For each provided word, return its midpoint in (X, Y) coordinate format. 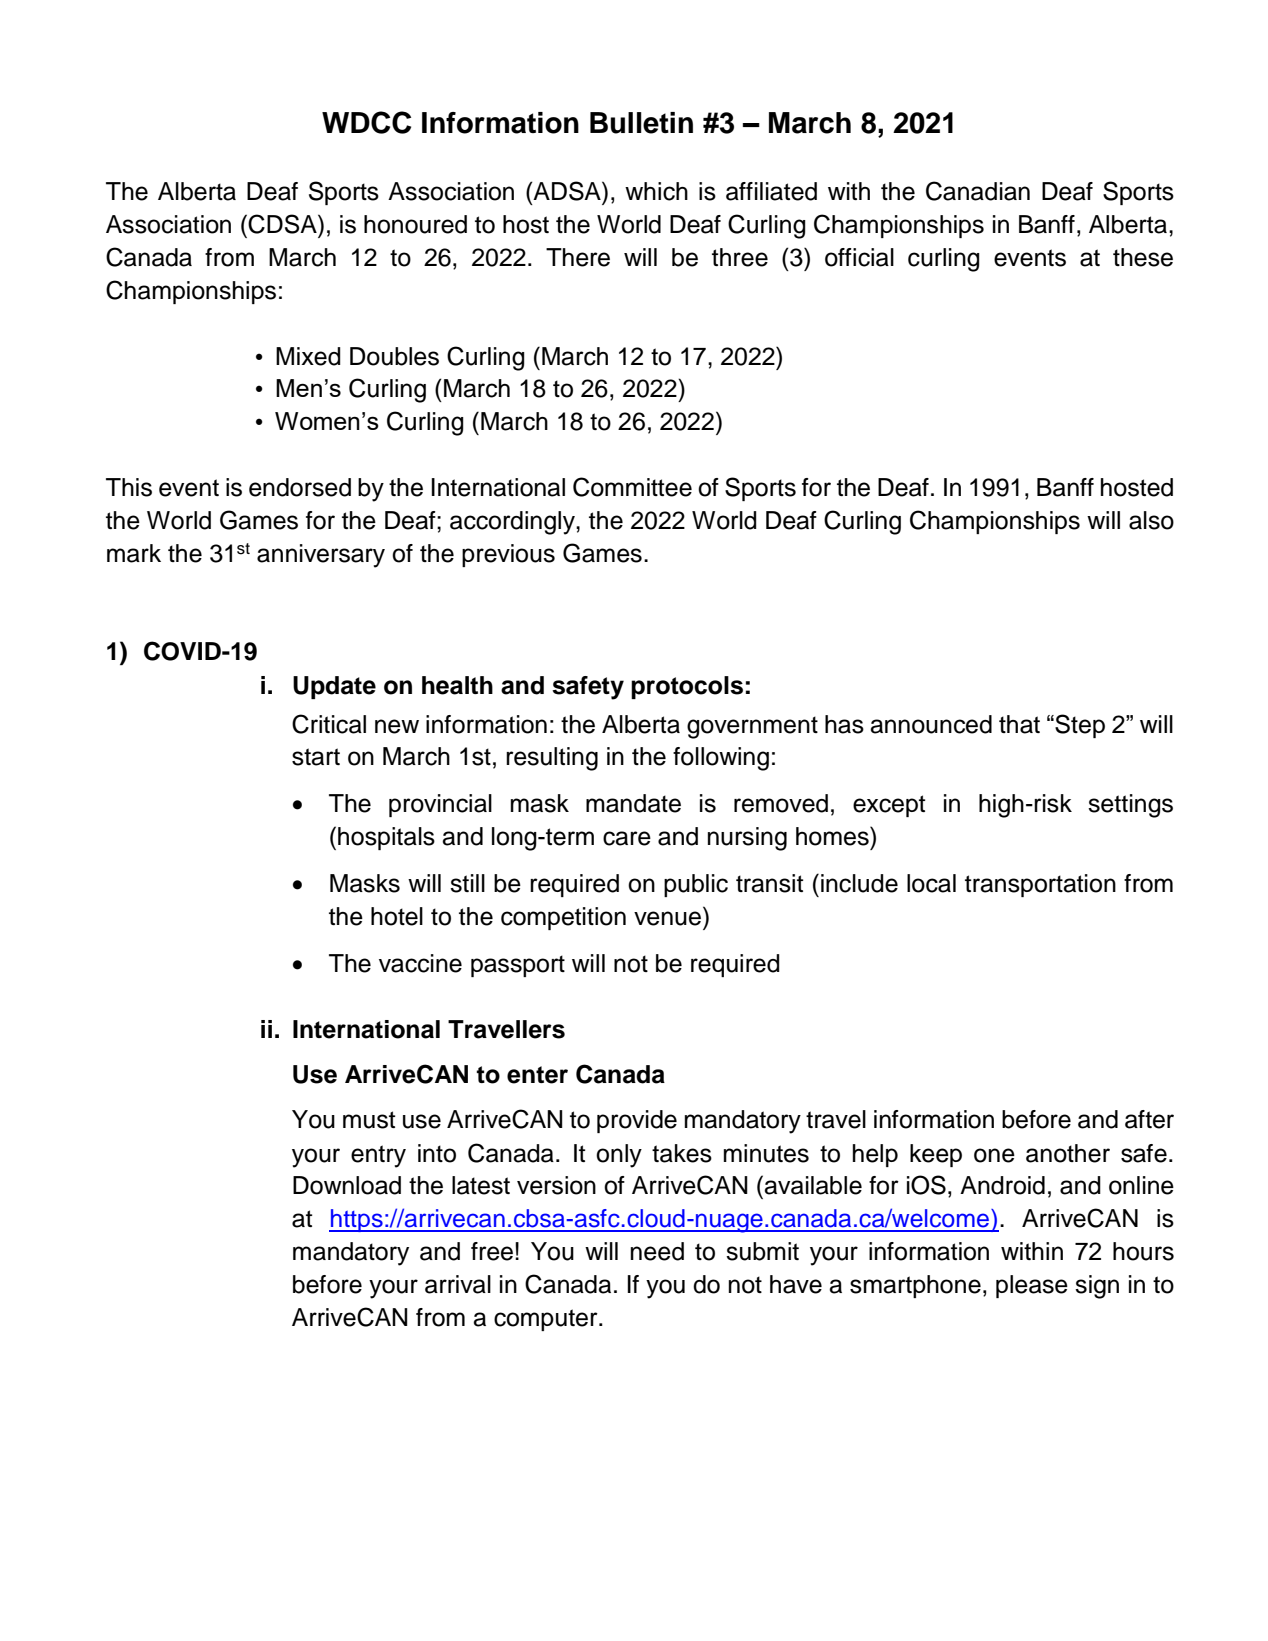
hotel (397, 916)
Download (347, 1185)
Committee (632, 487)
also (1151, 520)
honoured (415, 224)
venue (667, 918)
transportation (1040, 885)
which (656, 191)
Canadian (978, 191)
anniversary (321, 556)
